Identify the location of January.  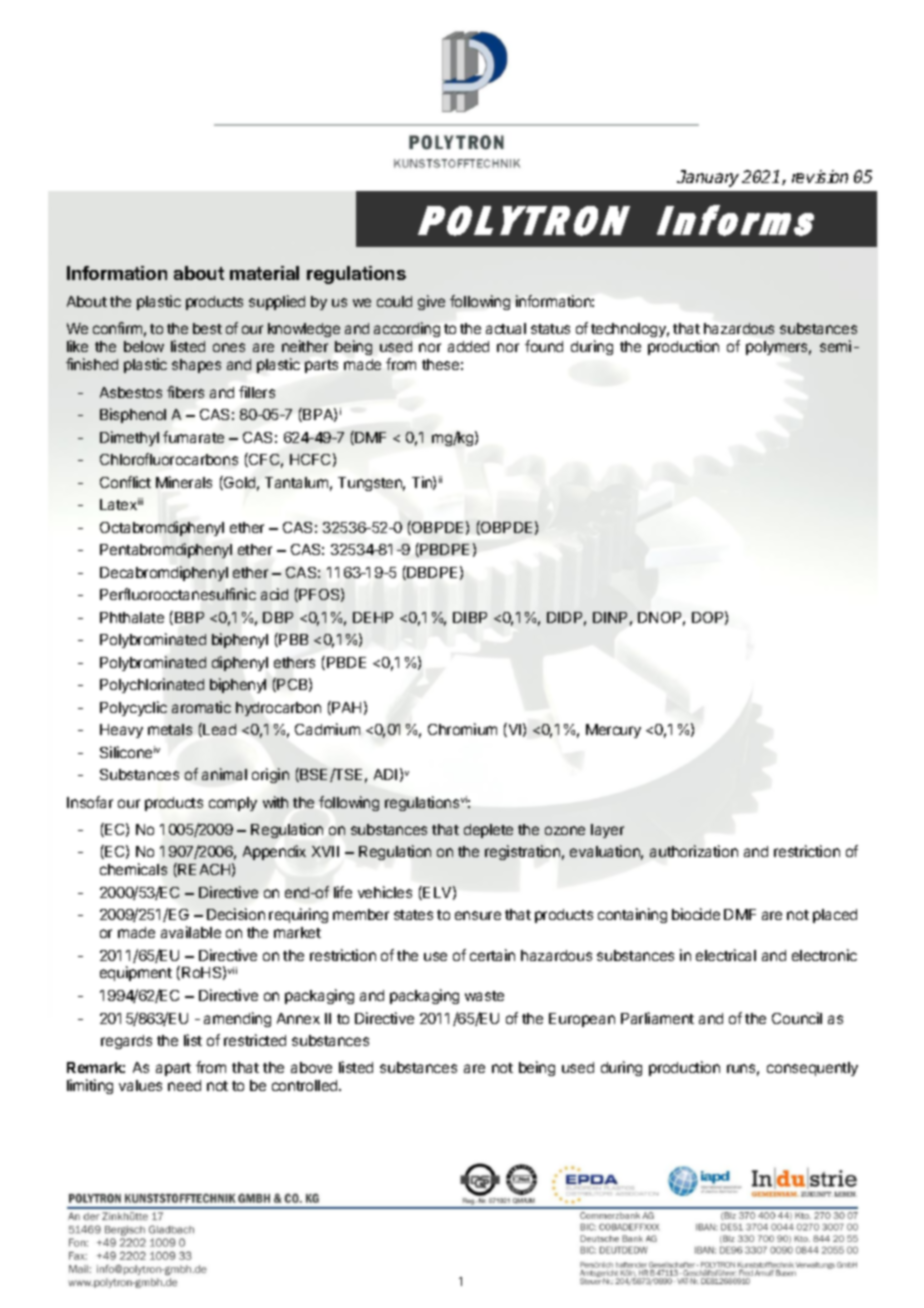
(708, 178).
